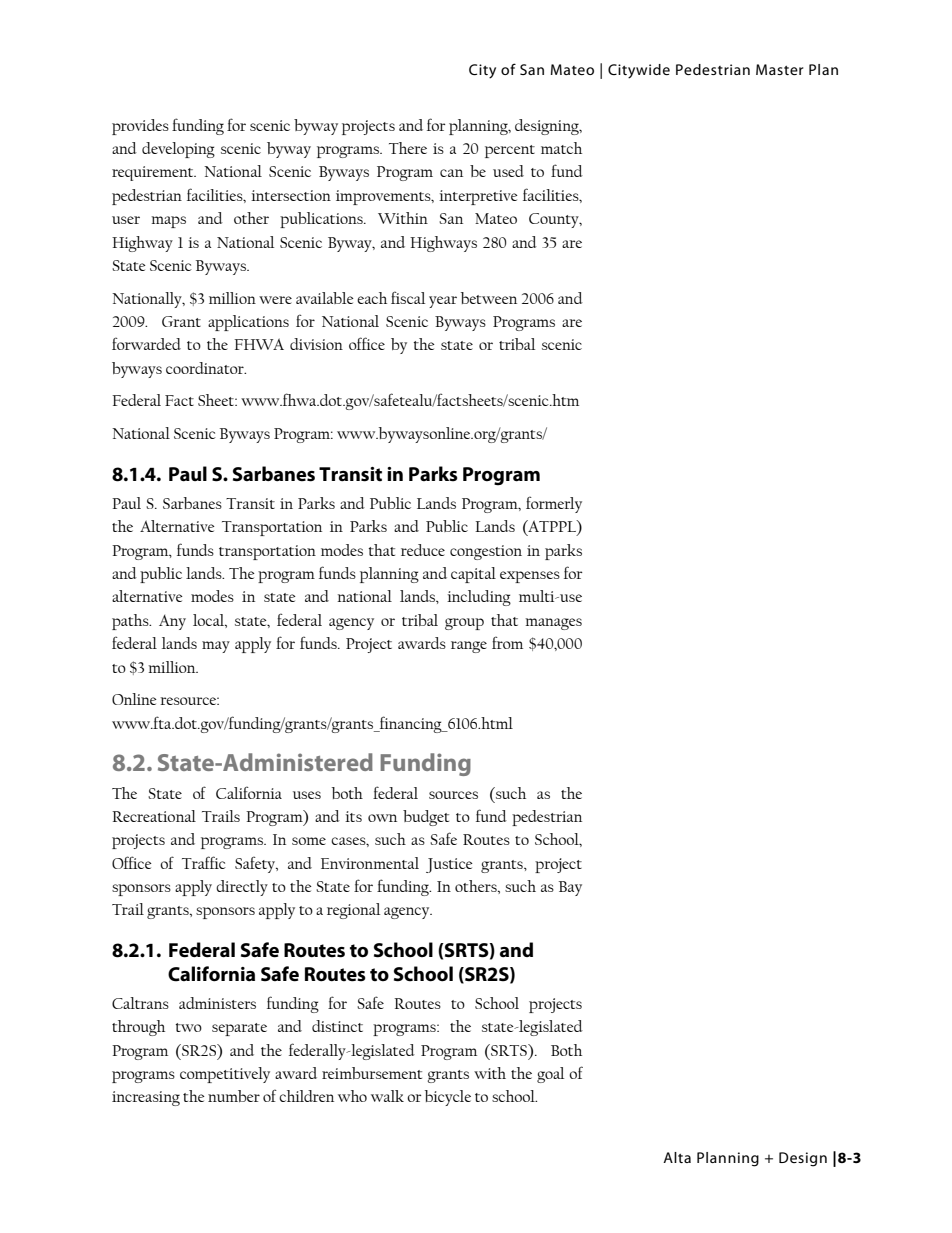 Image resolution: width=952 pixels, height=1233 pixels. What do you see at coordinates (469, 647) in the screenshot?
I see `range` at bounding box center [469, 647].
